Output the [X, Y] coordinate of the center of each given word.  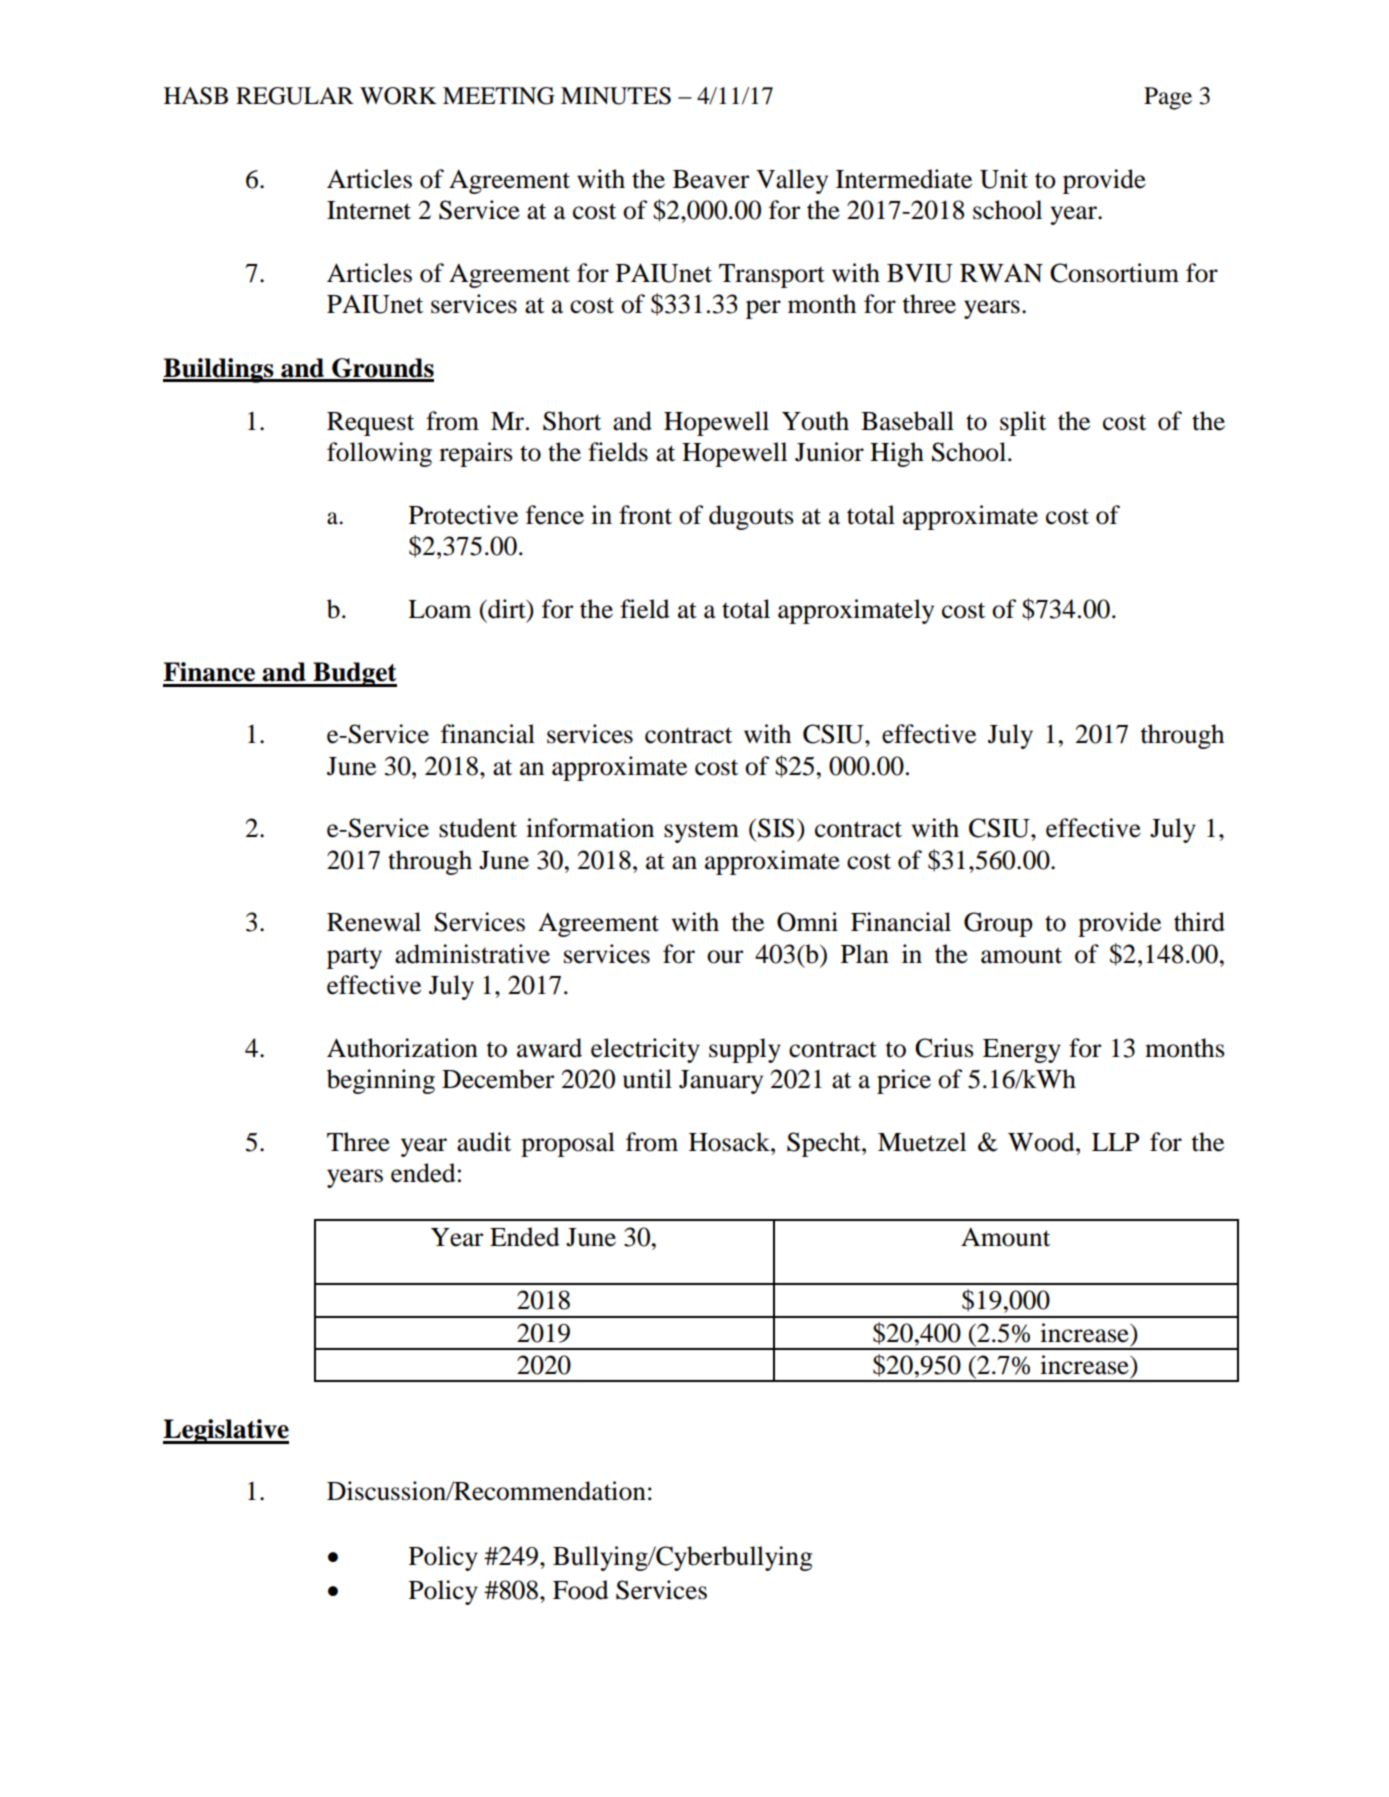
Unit [1004, 179]
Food [581, 1590]
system [701, 832]
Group [998, 924]
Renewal [374, 922]
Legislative [226, 1431]
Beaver [711, 179]
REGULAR [295, 96]
